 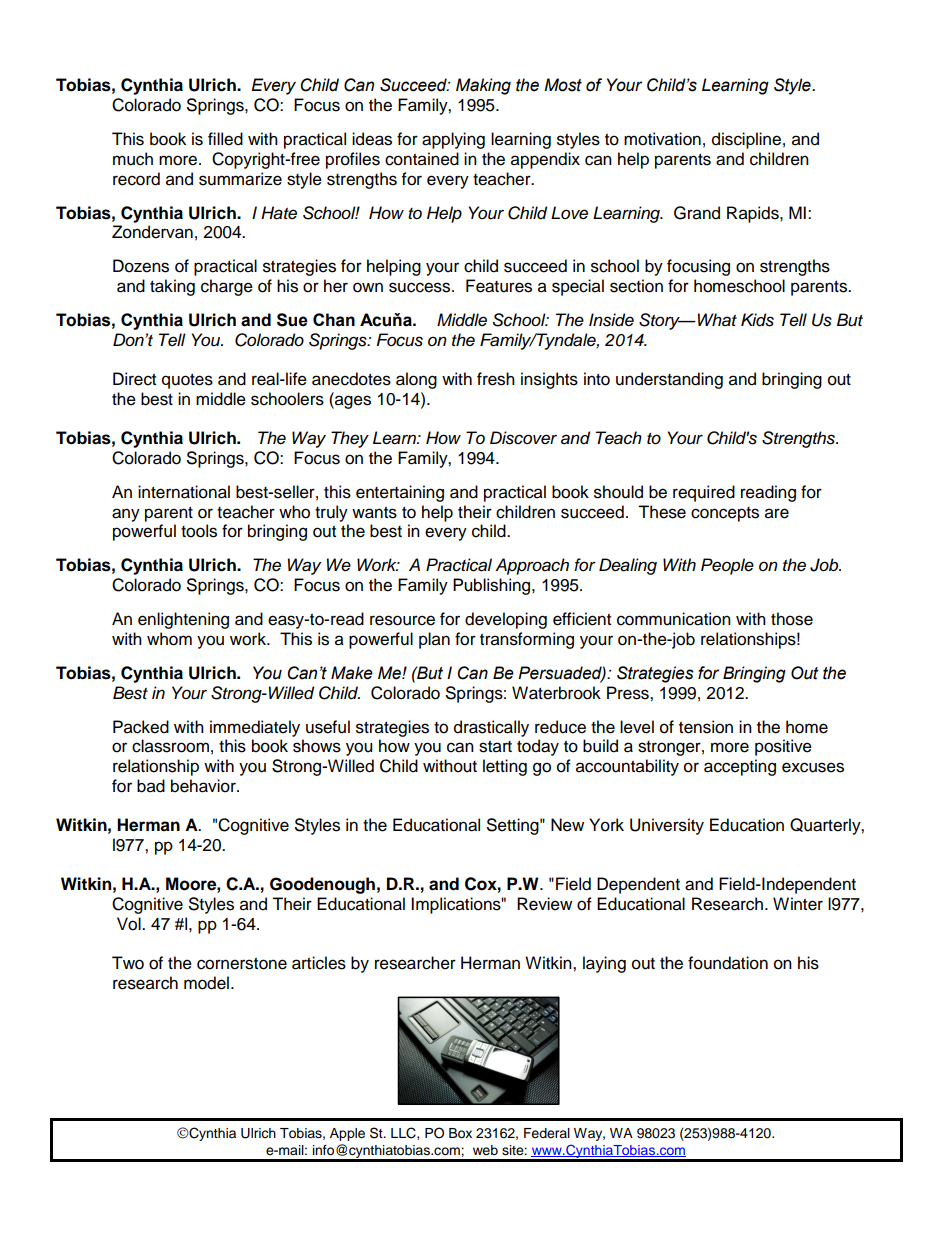 What do you see at coordinates (347, 1134) in the document?
I see `Apple` at bounding box center [347, 1134].
